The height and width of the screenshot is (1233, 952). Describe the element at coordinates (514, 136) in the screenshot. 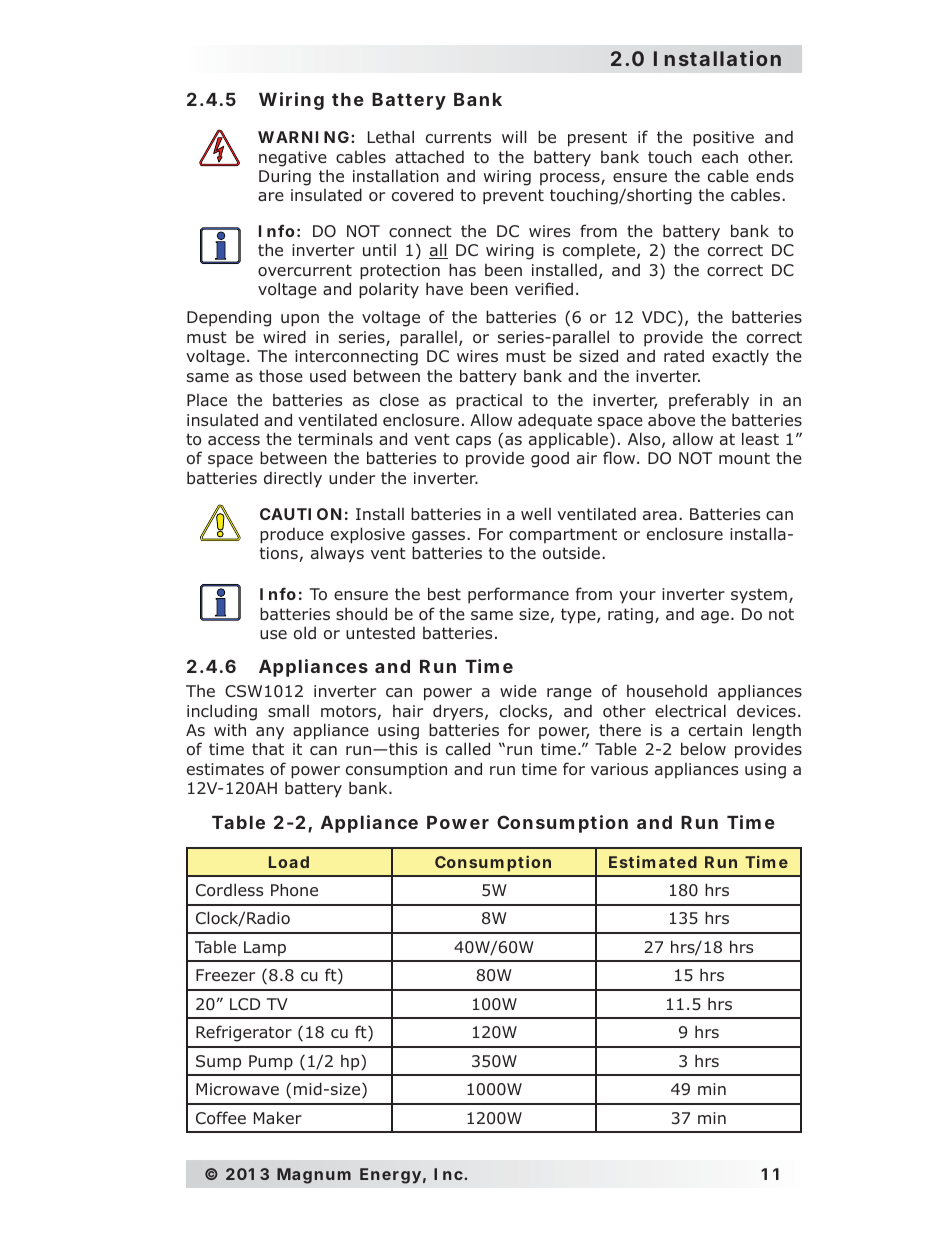

I see `will` at that location.
